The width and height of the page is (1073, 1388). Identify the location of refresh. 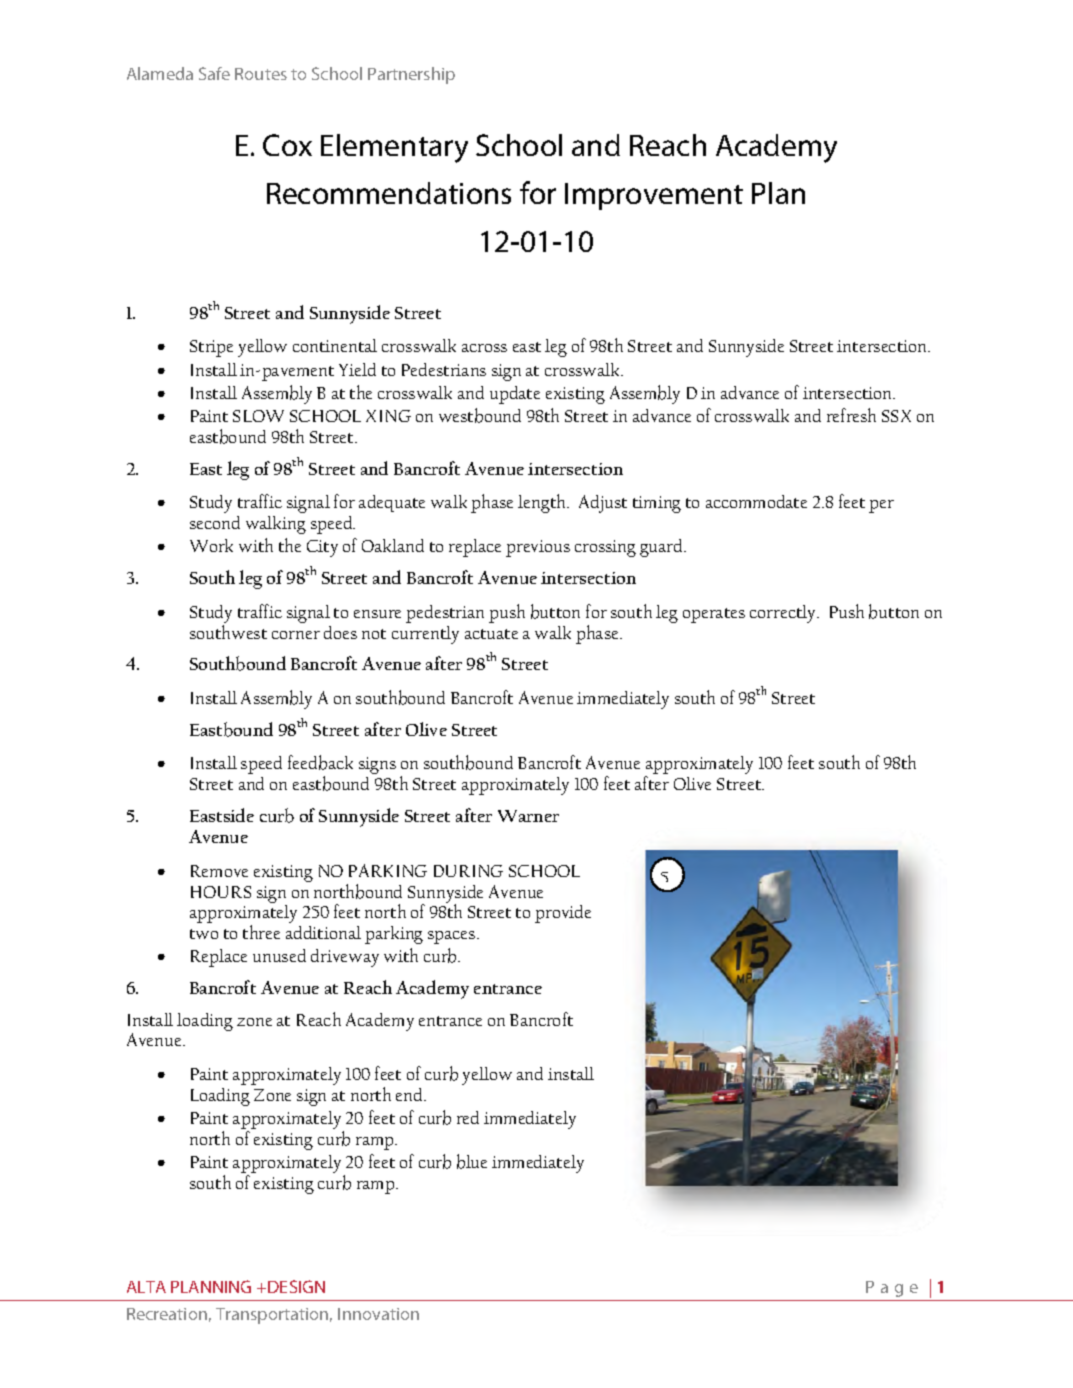
(851, 415).
